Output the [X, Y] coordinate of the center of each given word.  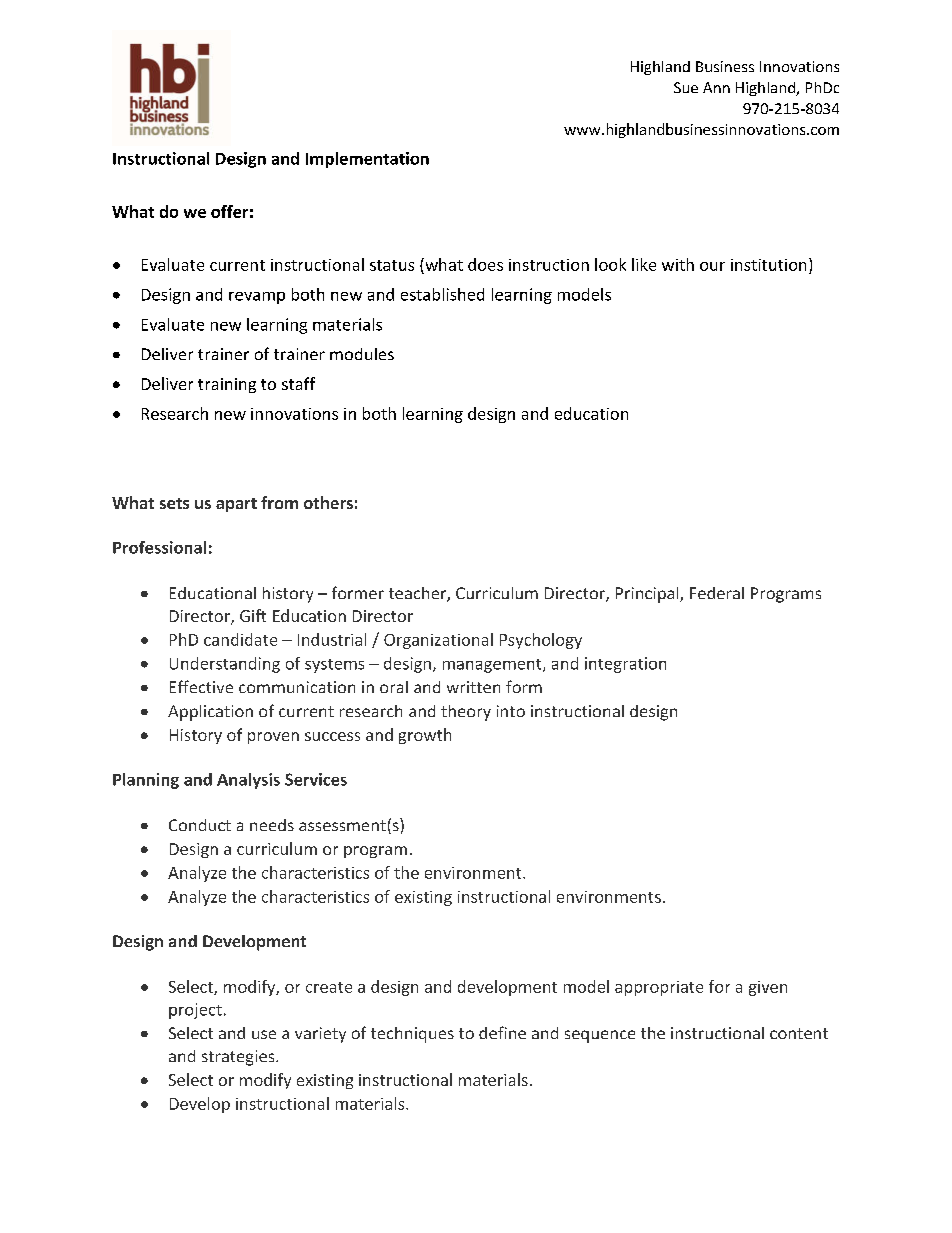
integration [625, 665]
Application [210, 713]
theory [466, 713]
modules [362, 354]
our [712, 266]
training [227, 385]
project [195, 1011]
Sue [686, 87]
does [485, 264]
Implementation [367, 160]
